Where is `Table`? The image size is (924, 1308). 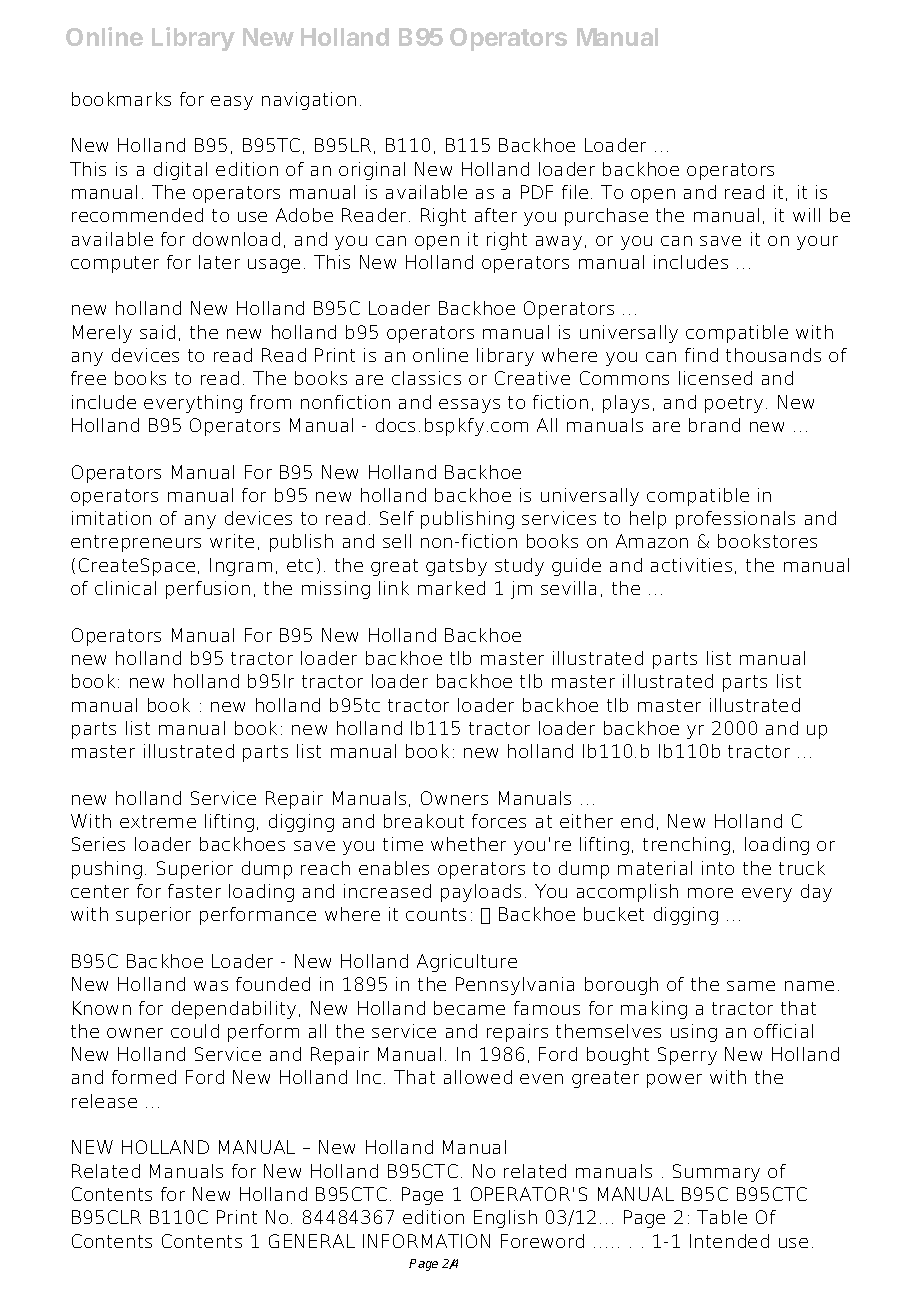
Table is located at coordinates (722, 1217).
